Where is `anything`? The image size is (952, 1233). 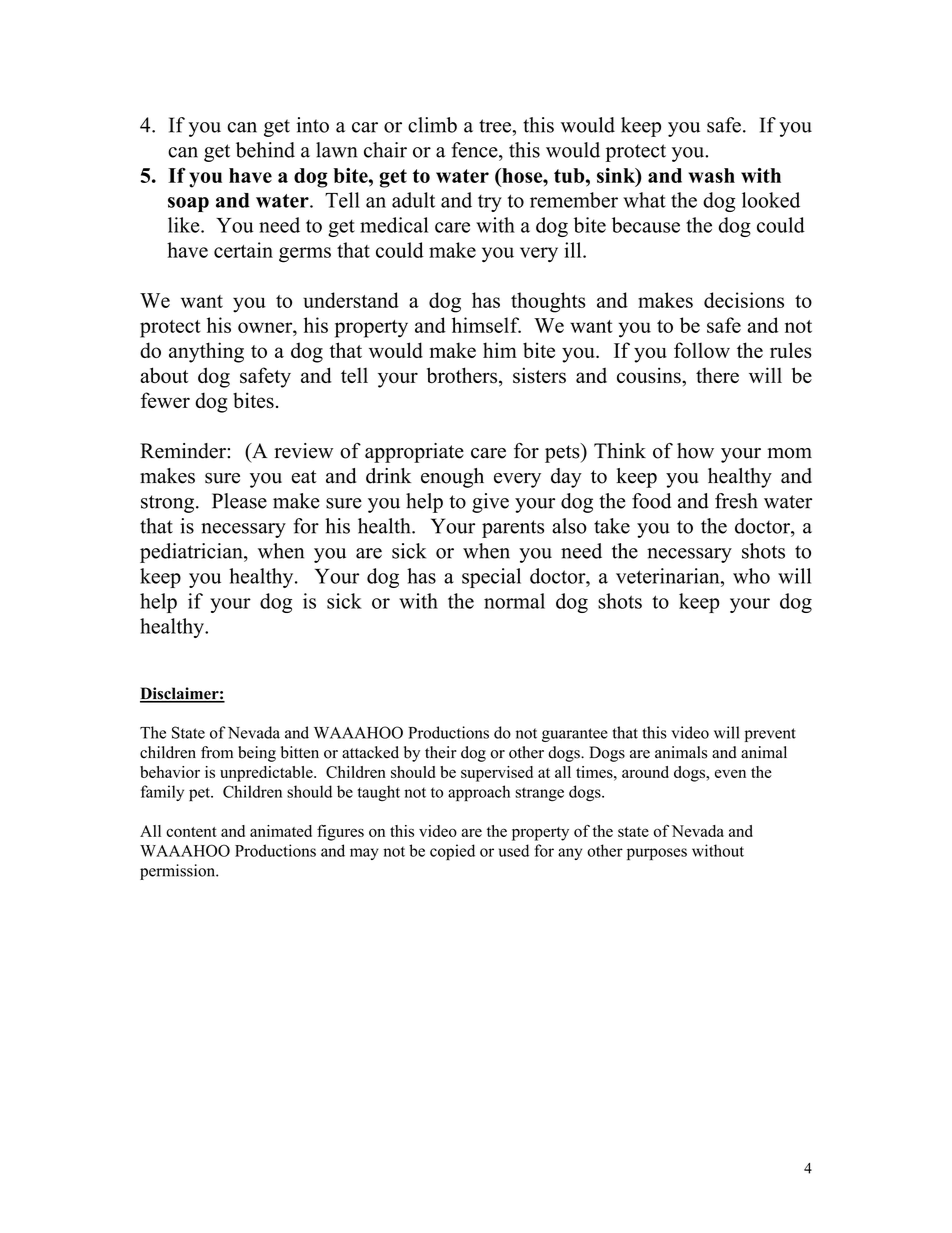
anything is located at coordinates (206, 352).
